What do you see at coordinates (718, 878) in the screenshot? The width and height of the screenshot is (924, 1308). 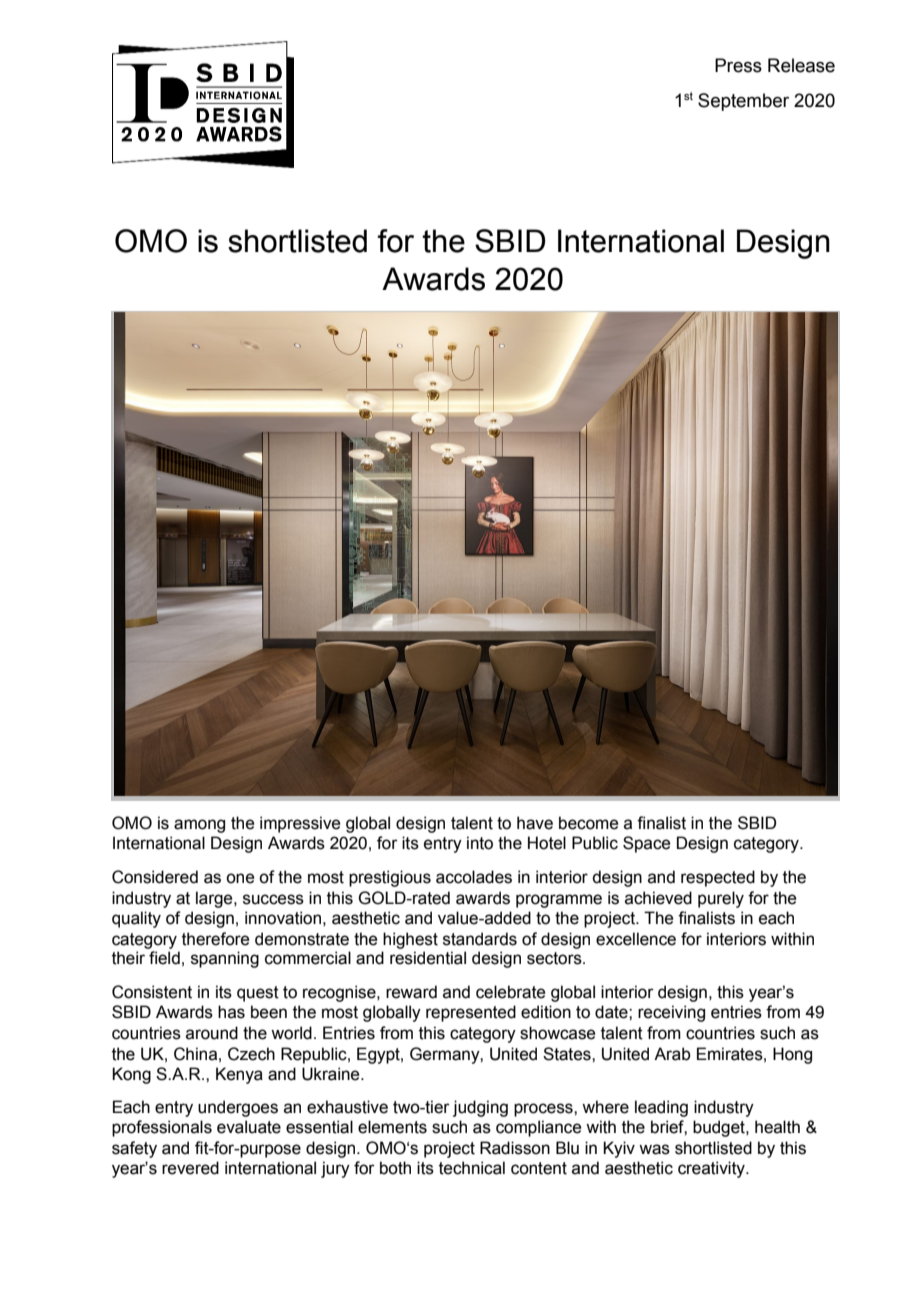 I see `respected` at bounding box center [718, 878].
